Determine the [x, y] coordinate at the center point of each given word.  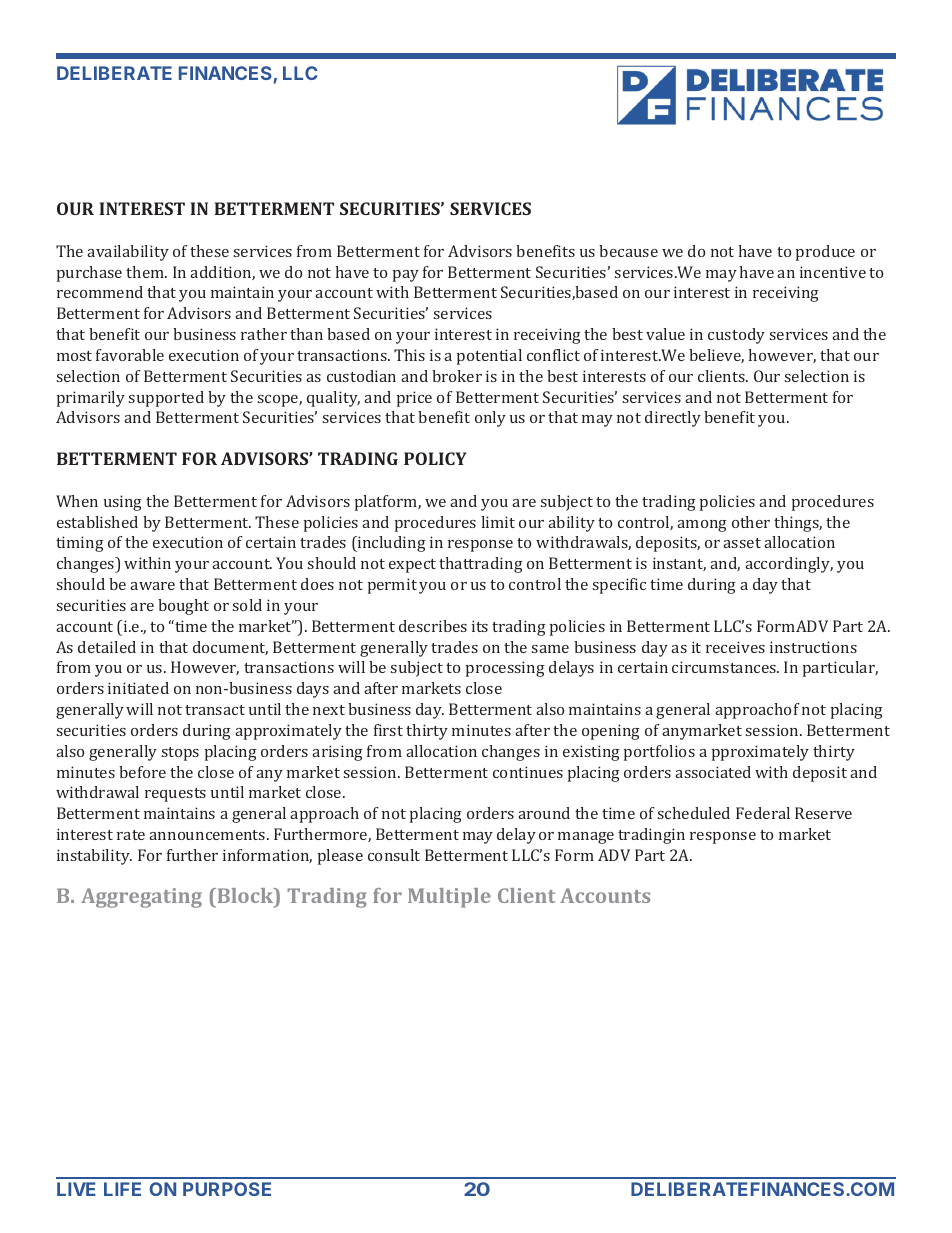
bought [183, 607]
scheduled [694, 813]
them [146, 272]
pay [406, 276]
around [544, 813]
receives [735, 647]
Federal [763, 813]
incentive [833, 272]
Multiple [449, 898]
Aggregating [141, 898]
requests [175, 795]
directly [673, 419]
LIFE [122, 1189]
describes [433, 626]
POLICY [435, 458]
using [123, 503]
